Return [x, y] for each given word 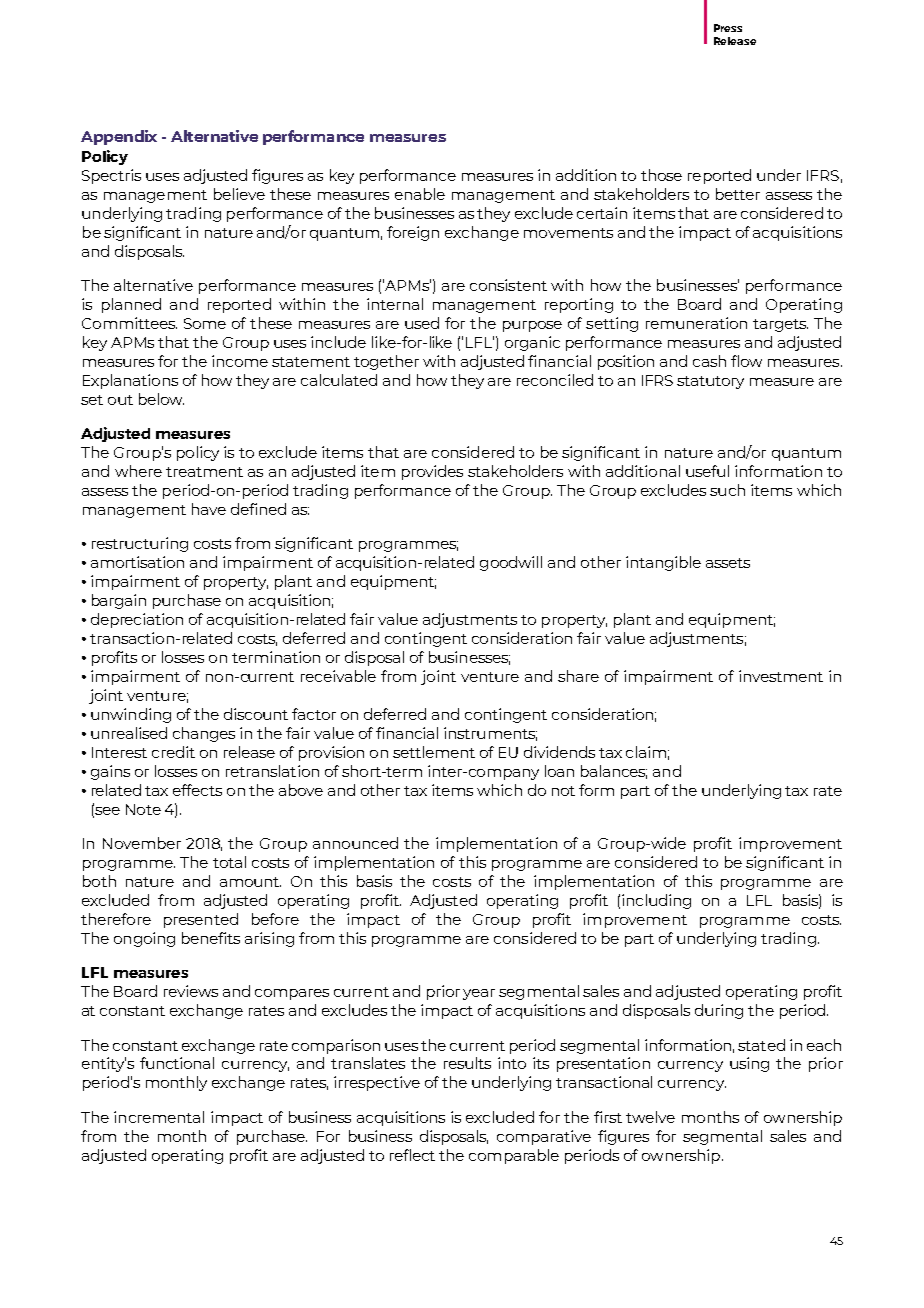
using [749, 1064]
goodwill [511, 563]
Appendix [119, 137]
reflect [412, 1155]
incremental [159, 1117]
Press [728, 28]
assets [728, 563]
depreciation [137, 620]
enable [420, 194]
